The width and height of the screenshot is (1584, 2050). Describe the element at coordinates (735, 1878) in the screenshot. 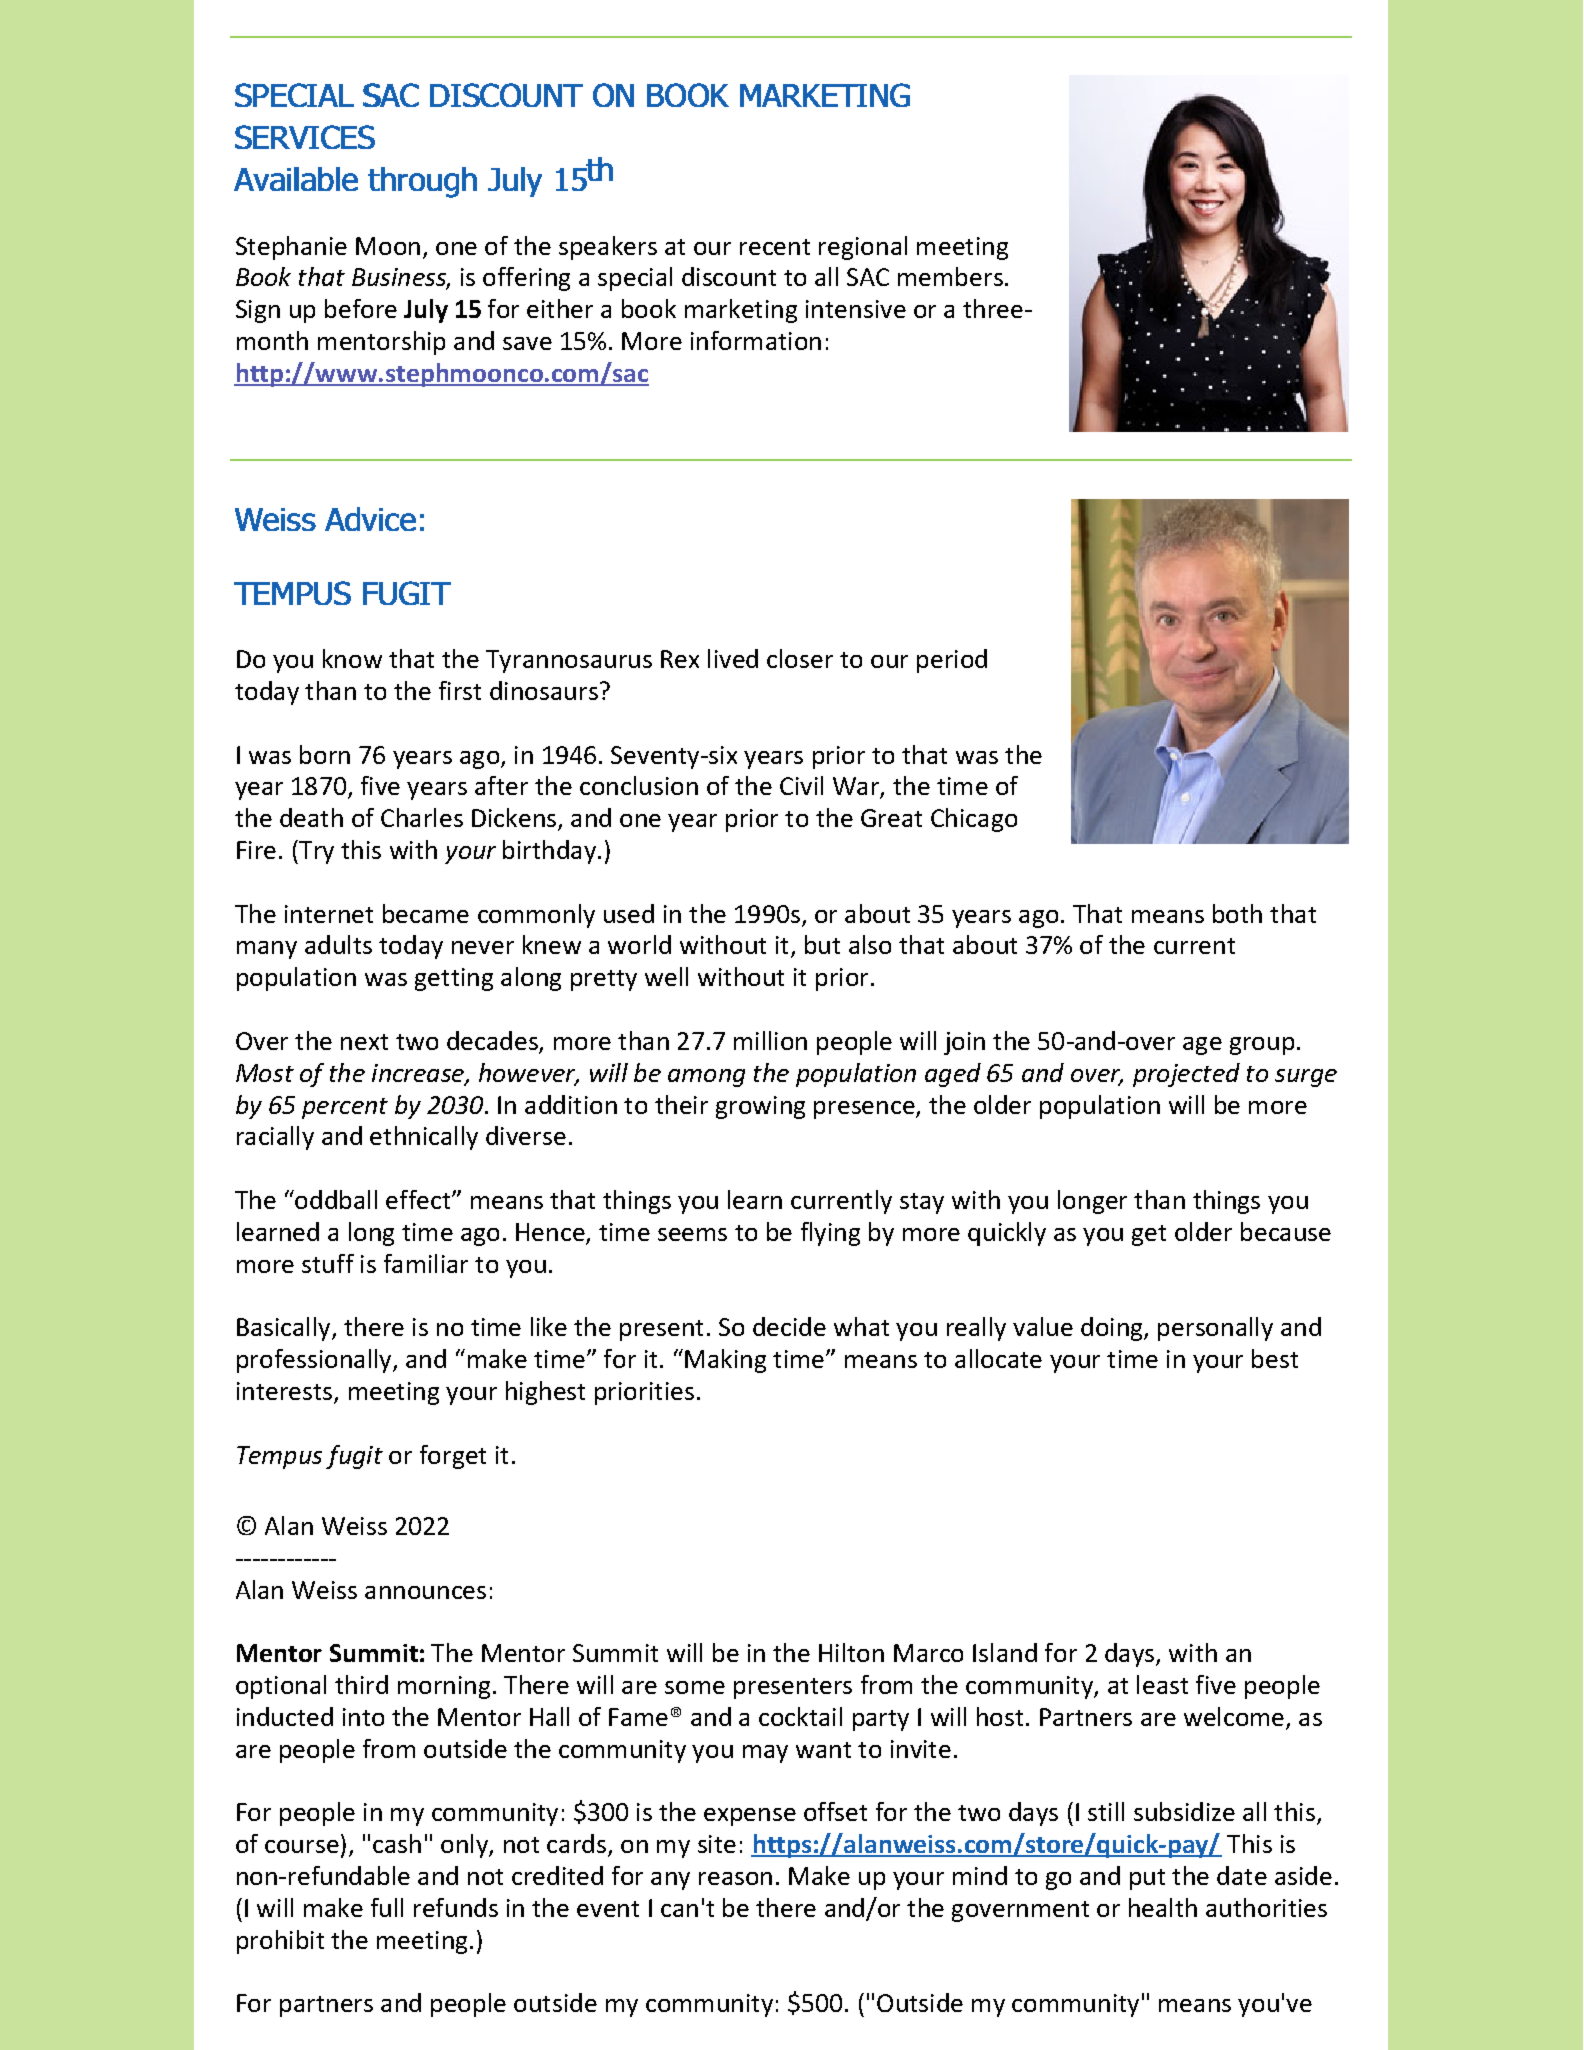

I see `reason` at that location.
